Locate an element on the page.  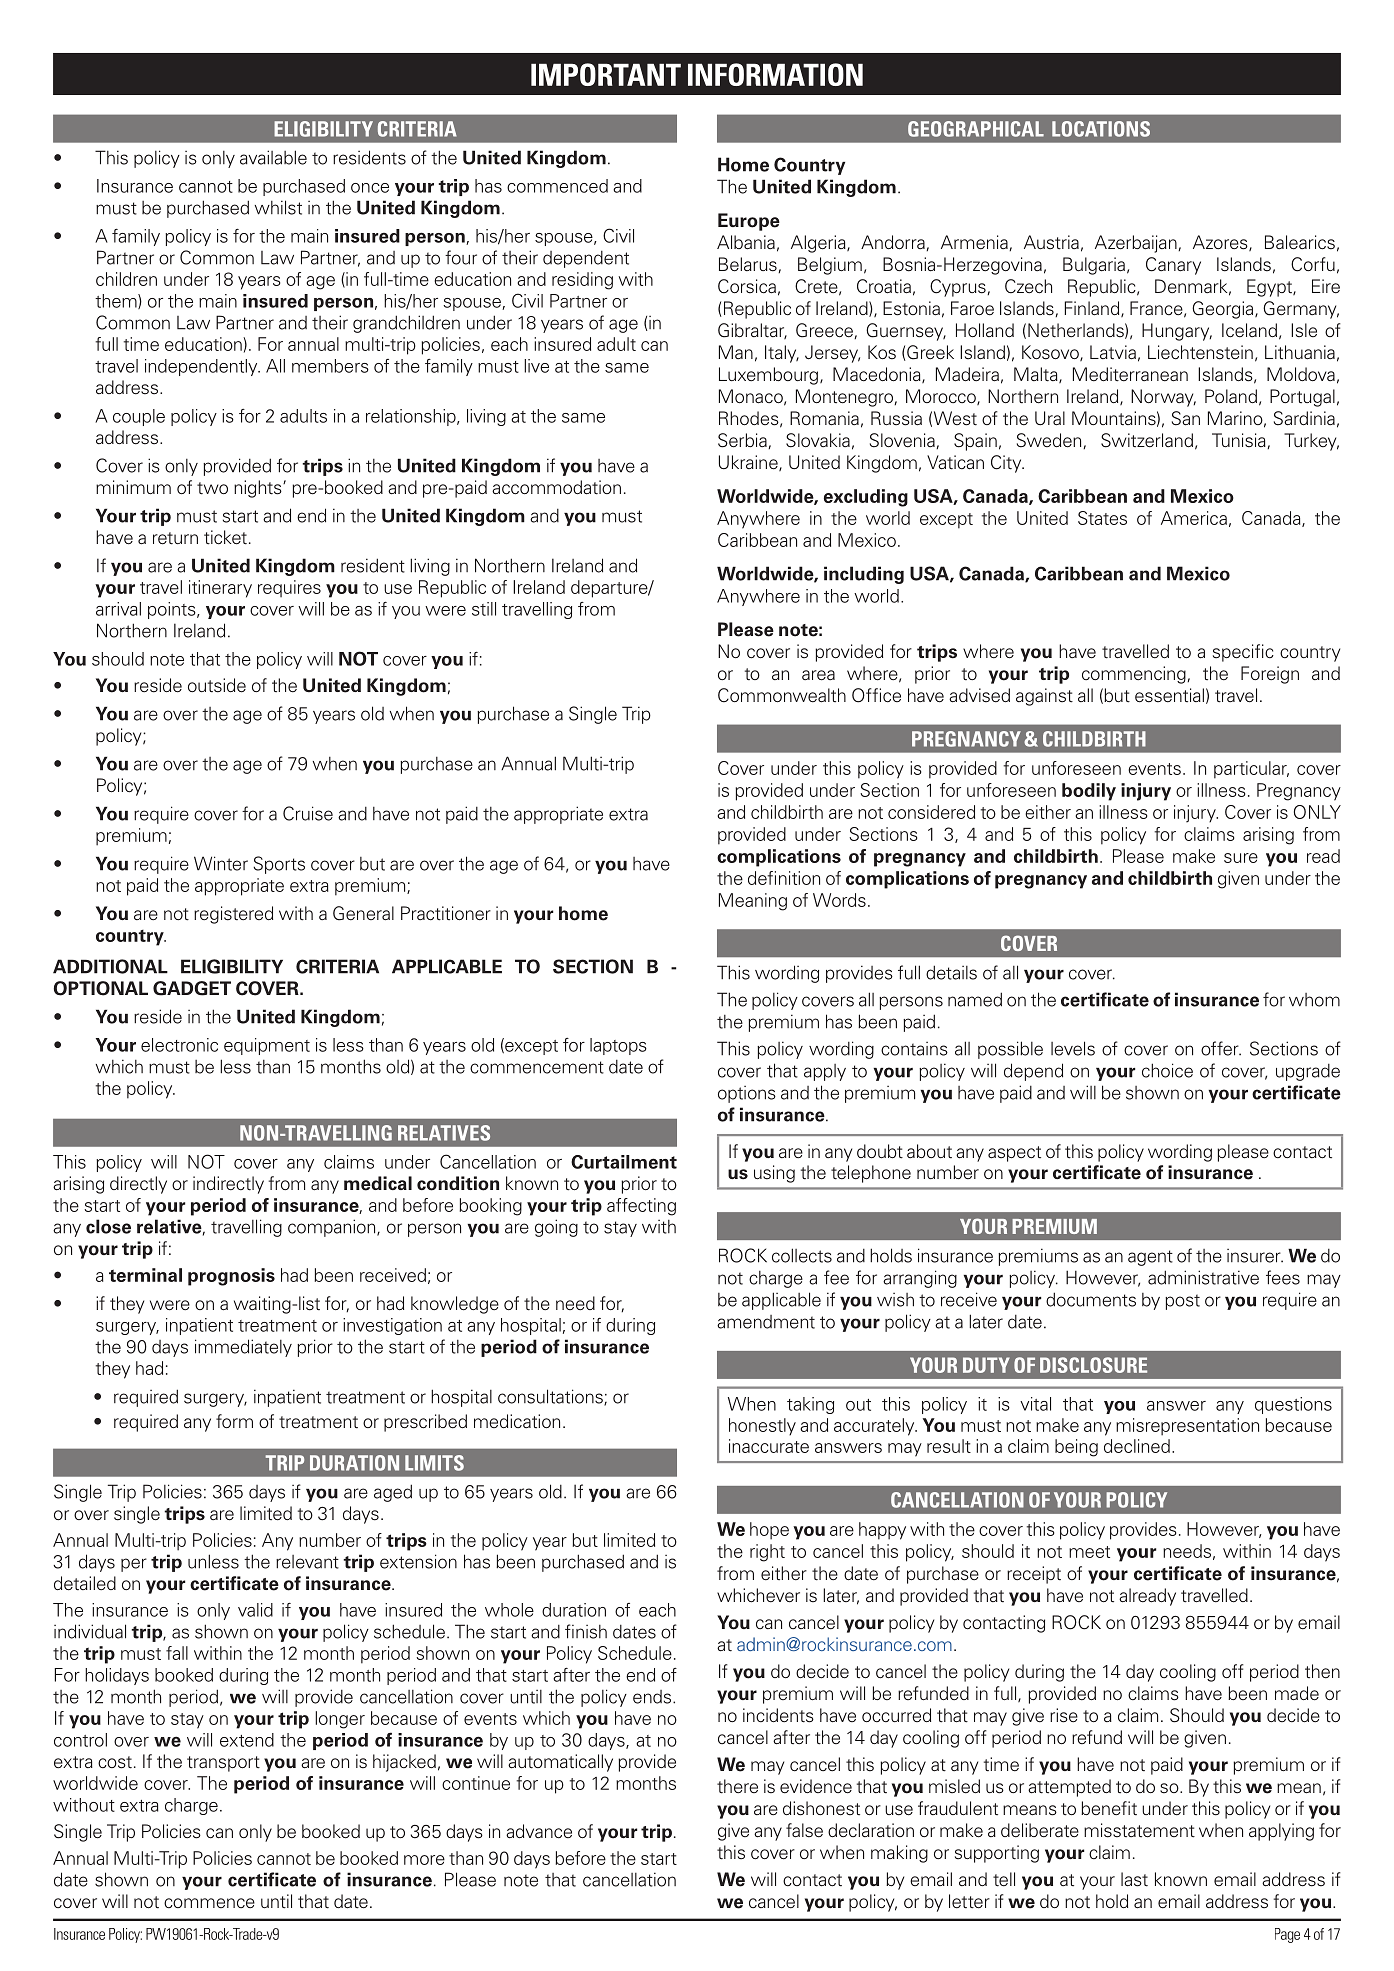
area is located at coordinates (818, 675).
